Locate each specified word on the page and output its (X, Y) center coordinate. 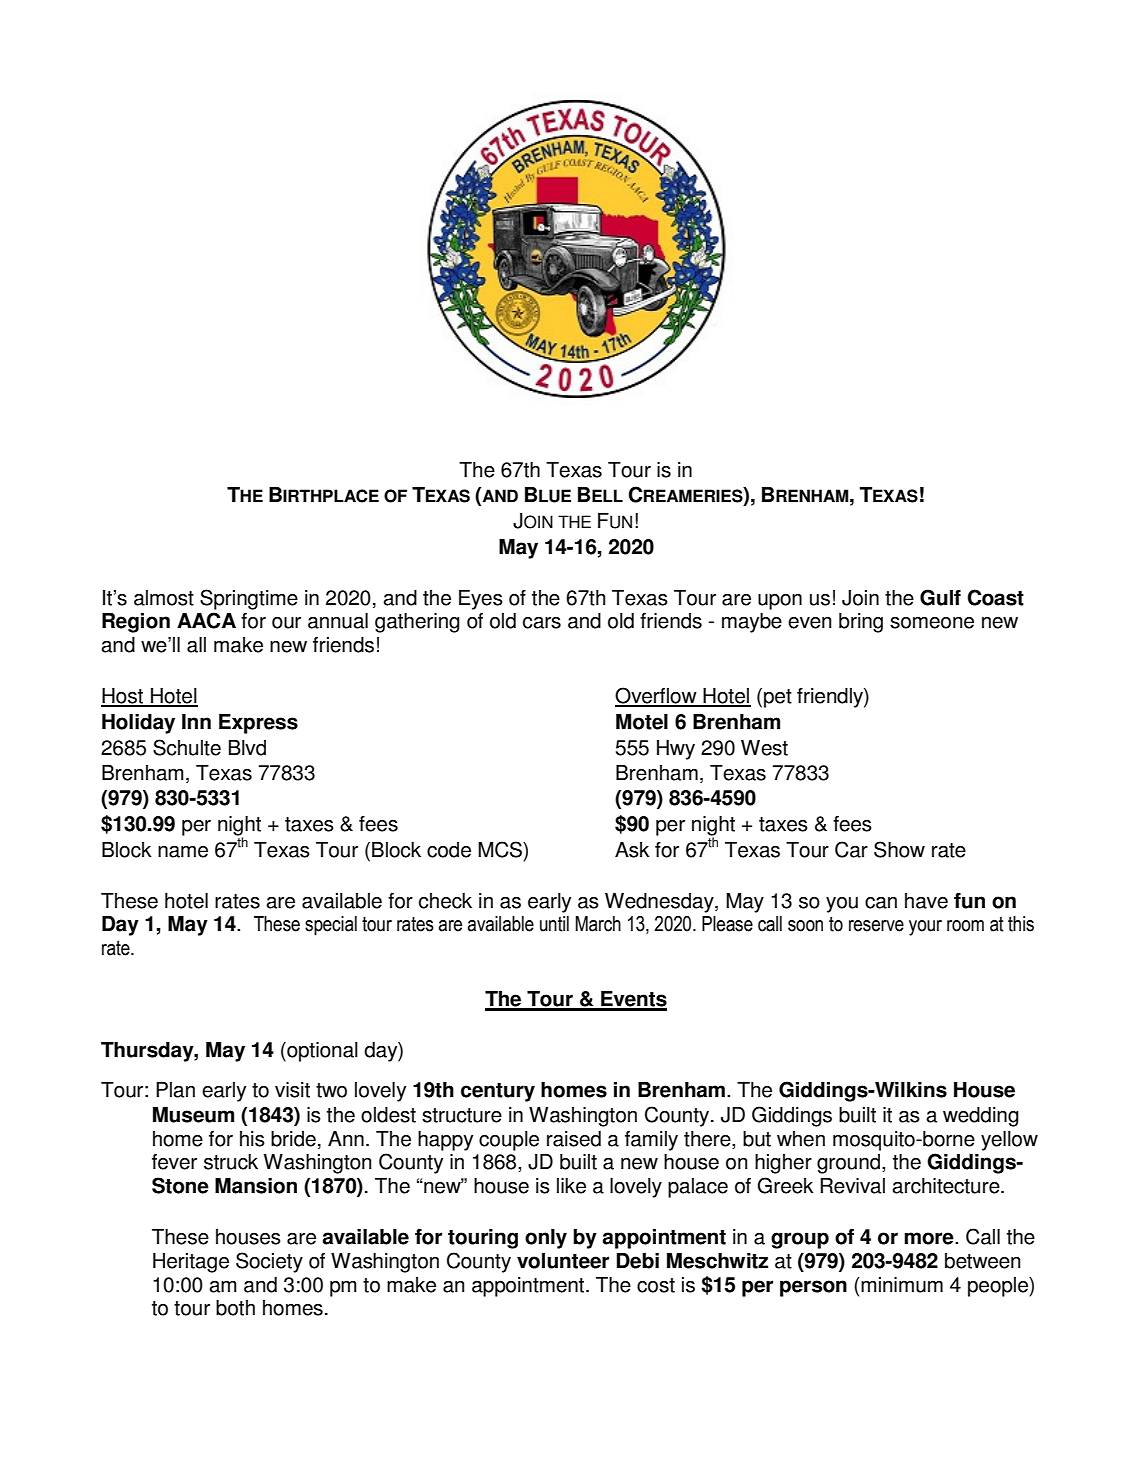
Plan (175, 1090)
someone (932, 623)
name (183, 852)
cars (542, 623)
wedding (981, 1117)
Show (899, 849)
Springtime (249, 599)
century (498, 1092)
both (235, 1308)
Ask (632, 850)
